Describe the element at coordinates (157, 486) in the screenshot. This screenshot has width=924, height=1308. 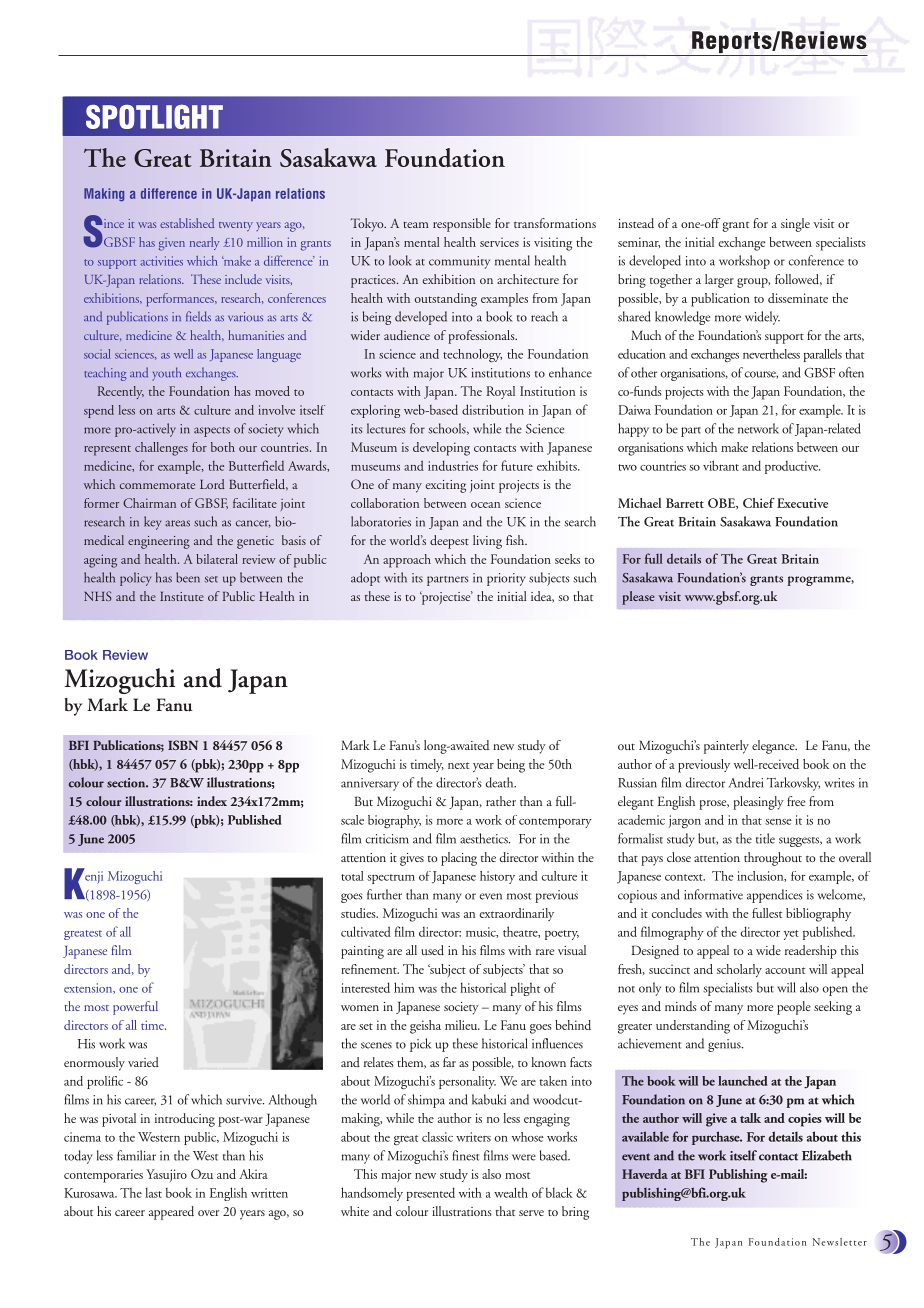
I see `commemorate` at that location.
